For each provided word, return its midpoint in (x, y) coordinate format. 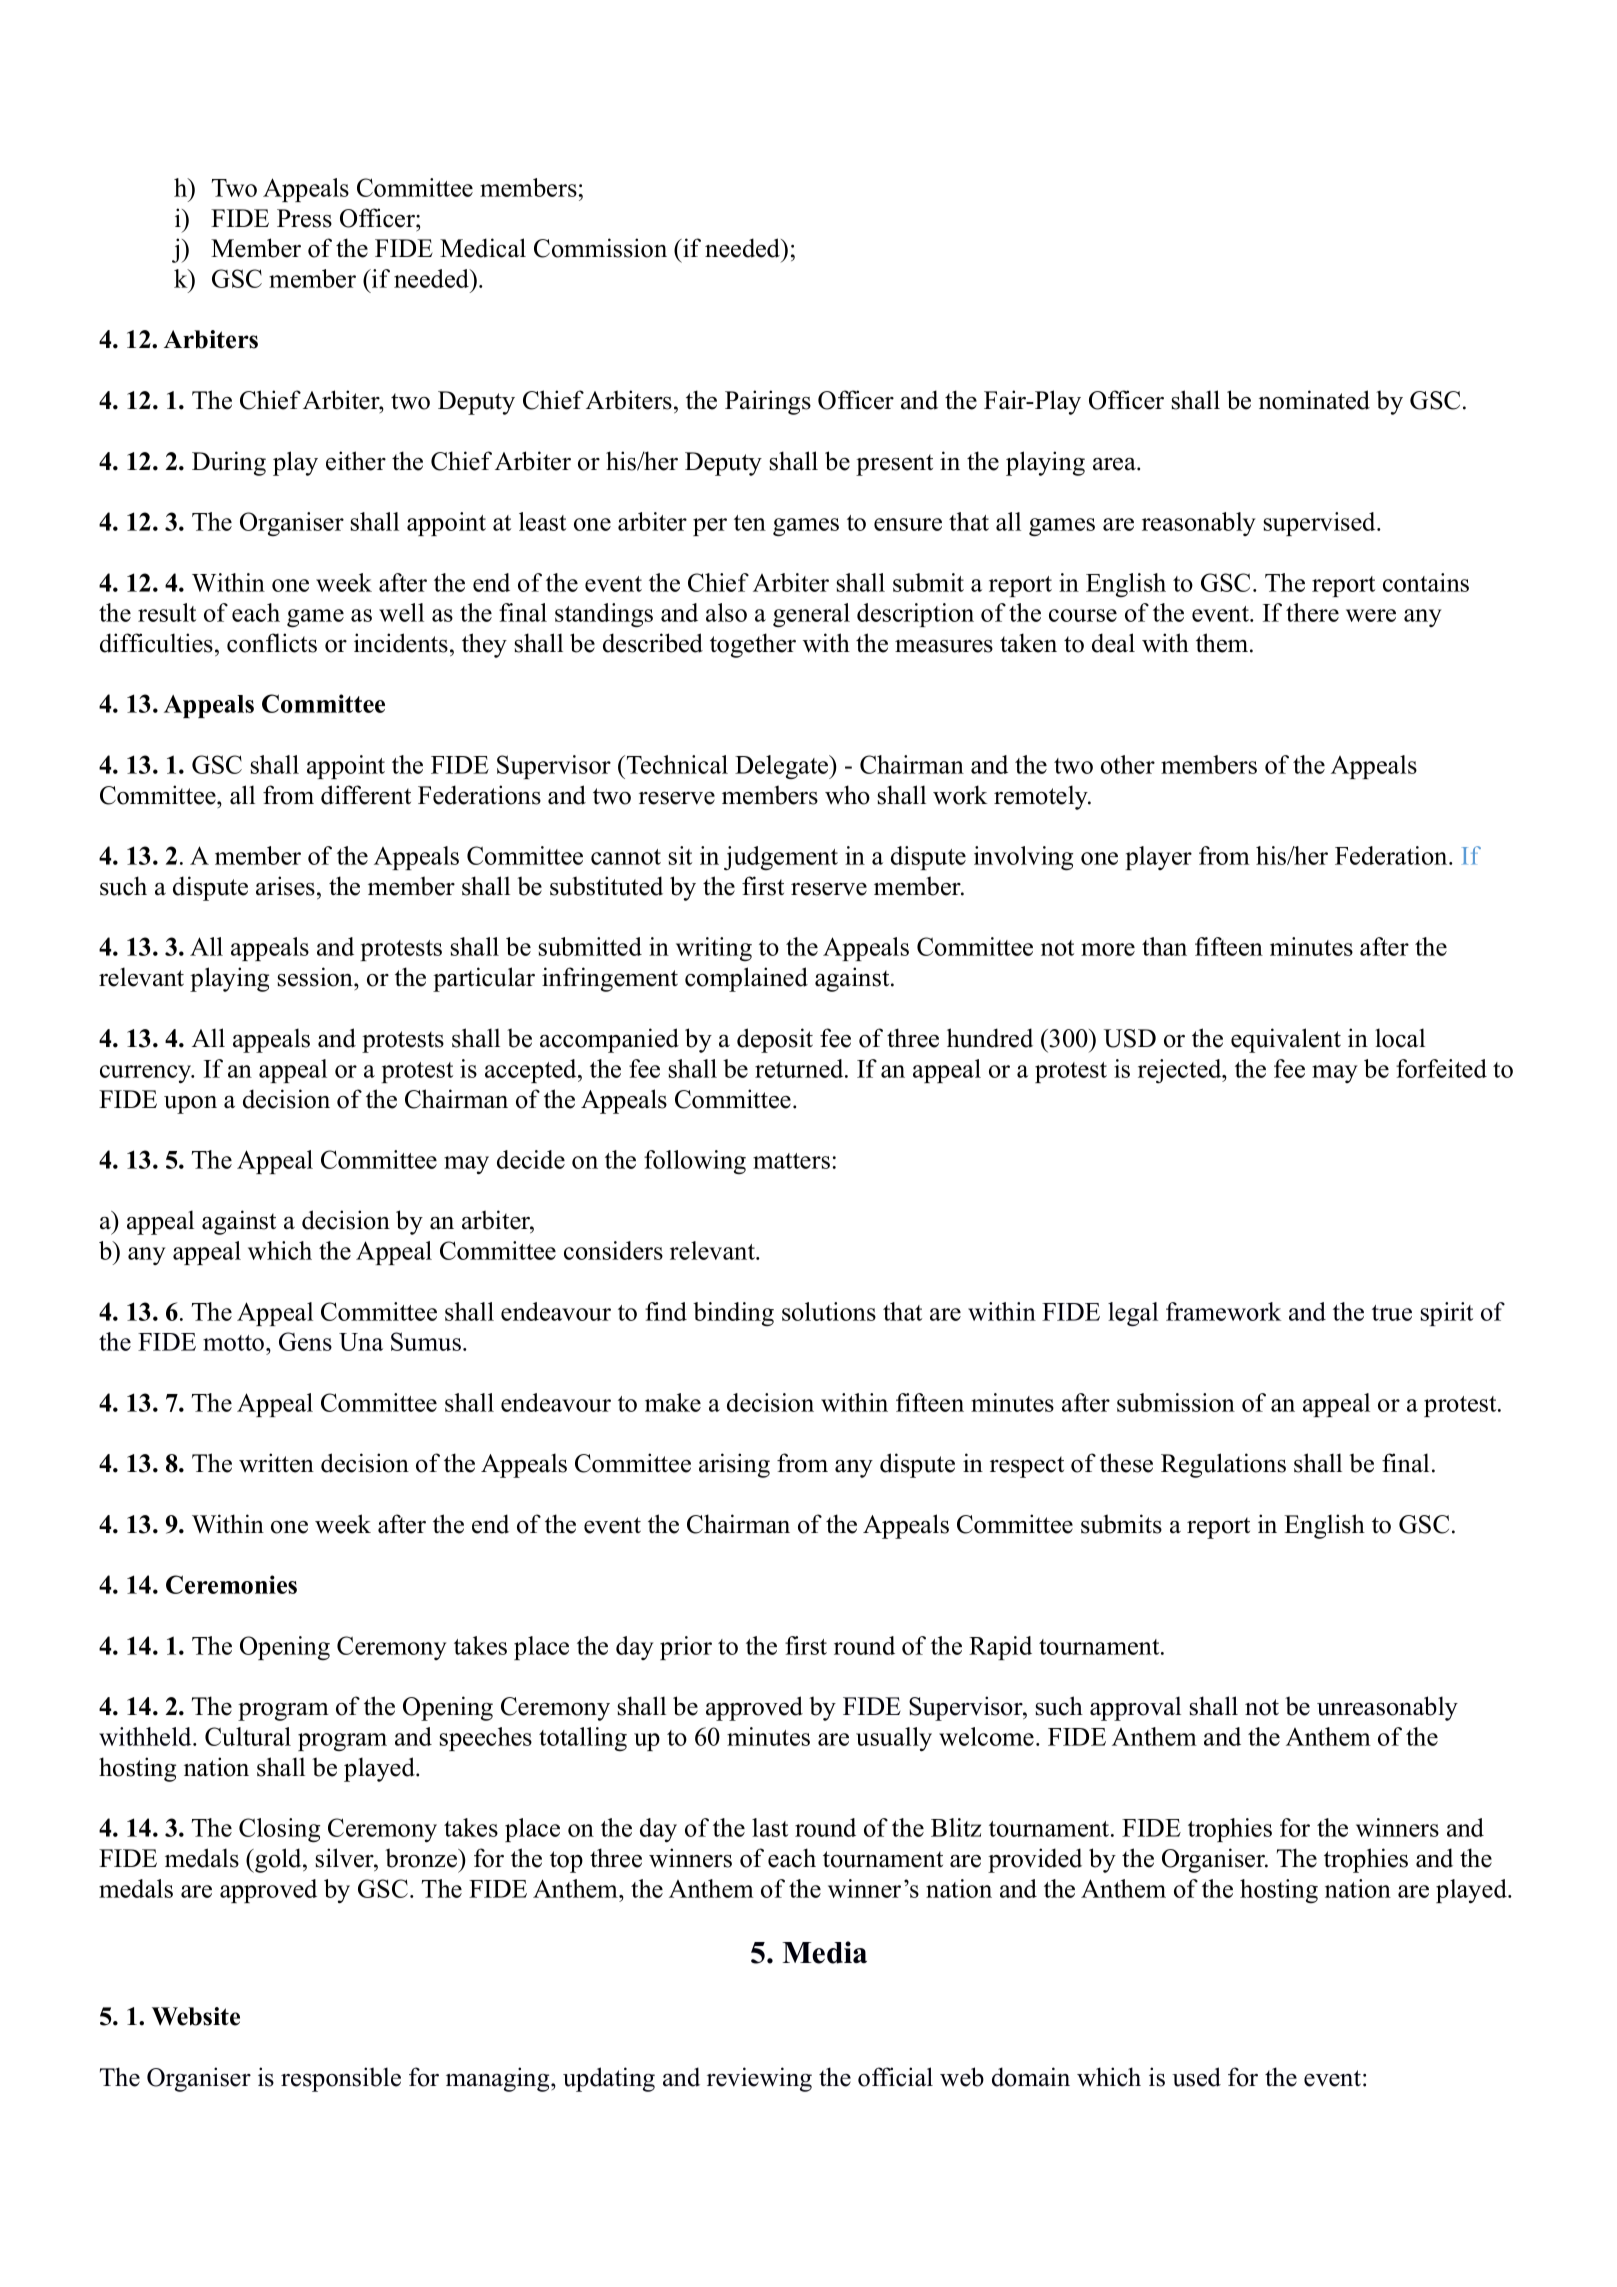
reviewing (759, 2079)
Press (304, 218)
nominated (1314, 400)
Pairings (768, 402)
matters (791, 1161)
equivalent (1286, 1040)
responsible (341, 2079)
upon (190, 1105)
